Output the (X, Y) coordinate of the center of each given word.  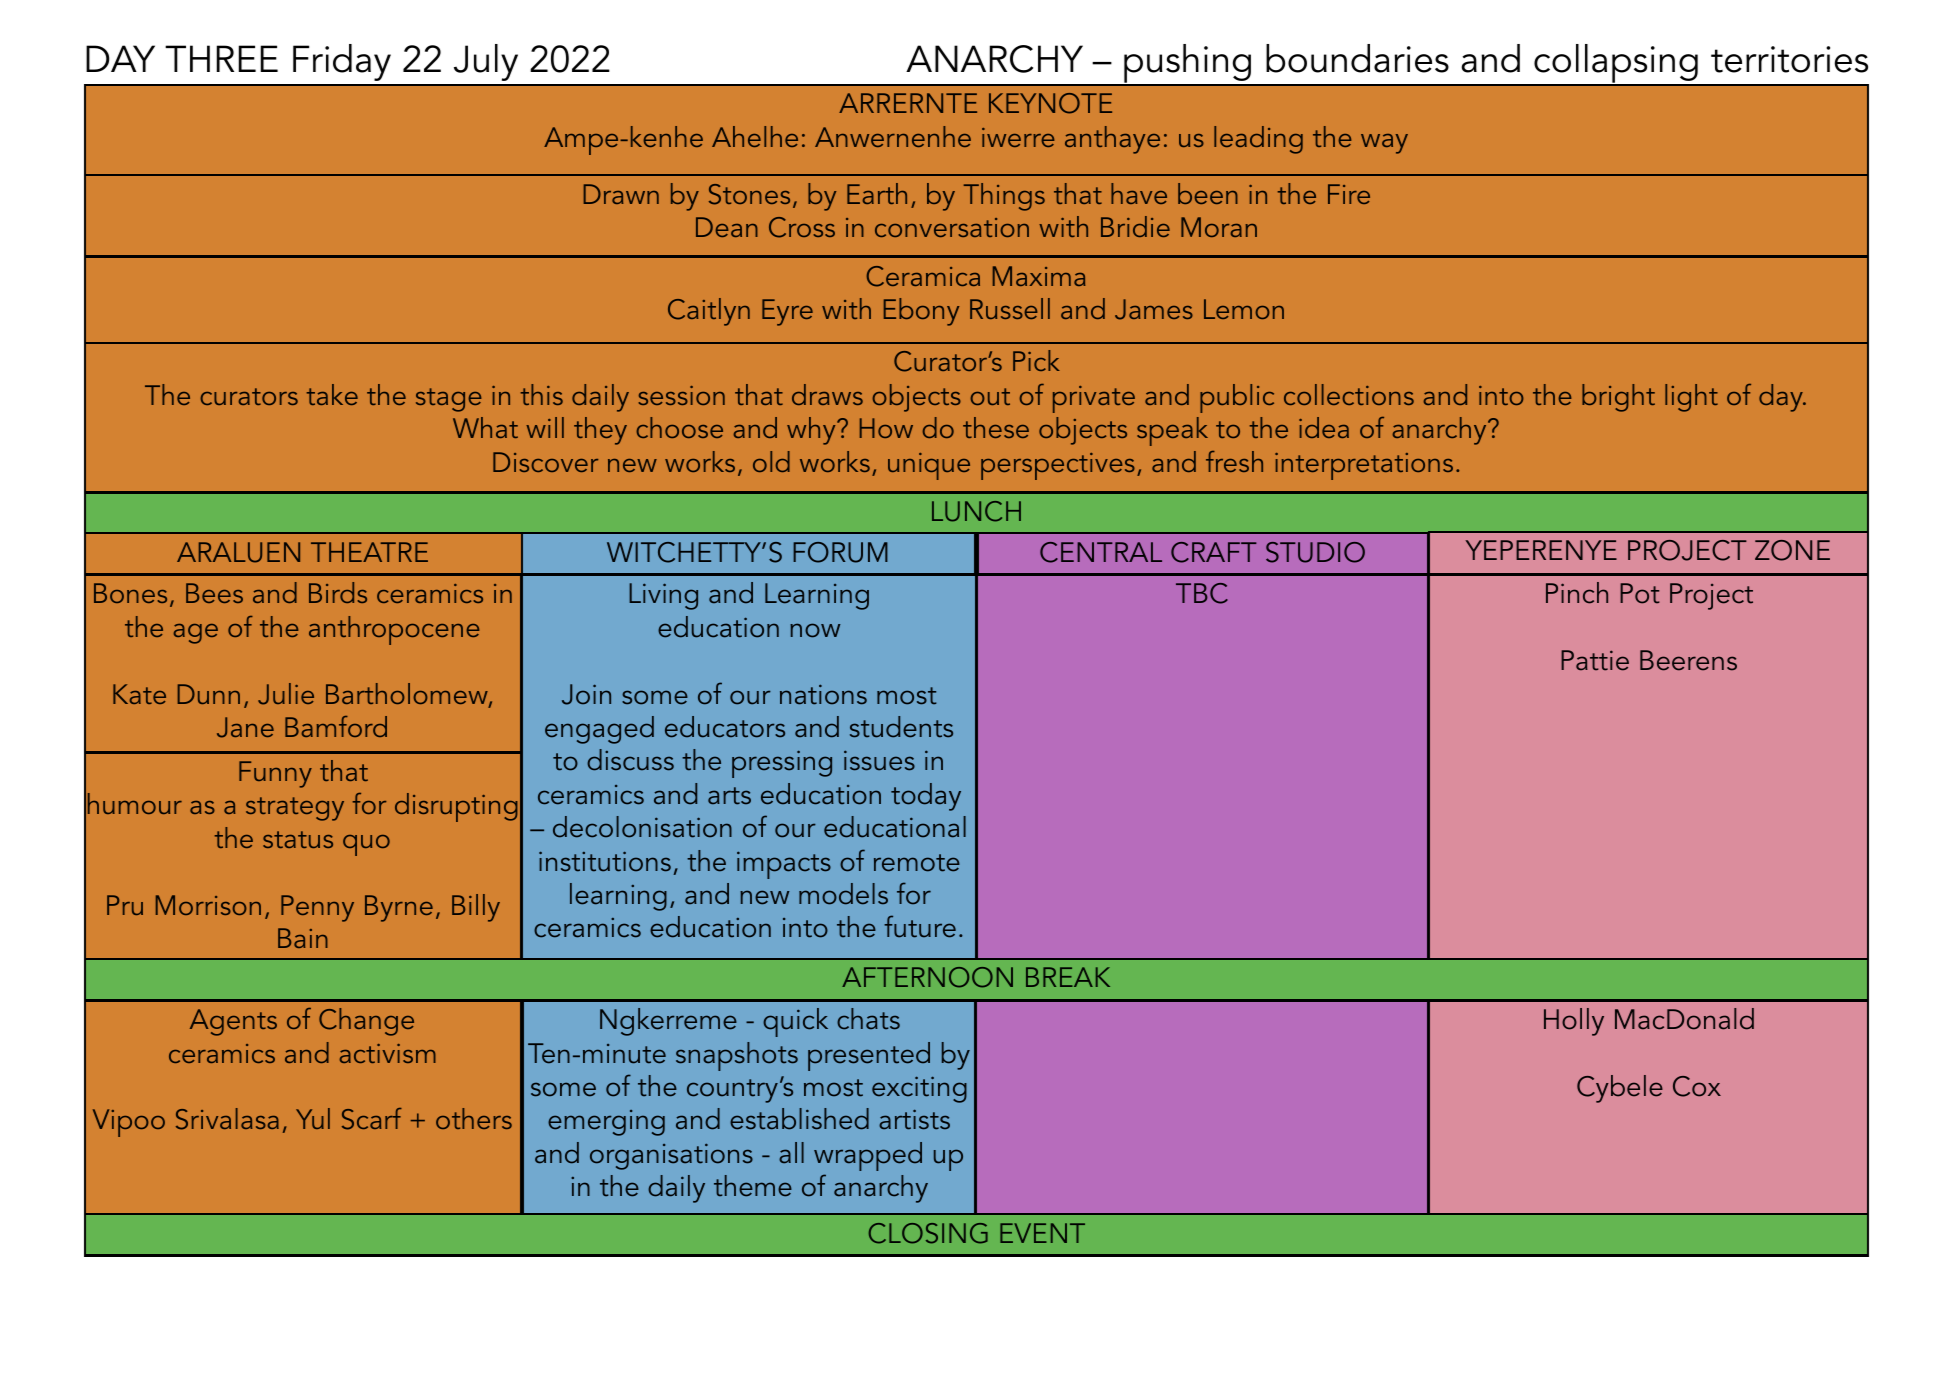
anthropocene (394, 630)
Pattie (1595, 660)
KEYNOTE (1050, 103)
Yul (313, 1118)
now (815, 630)
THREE (221, 58)
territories (1789, 59)
